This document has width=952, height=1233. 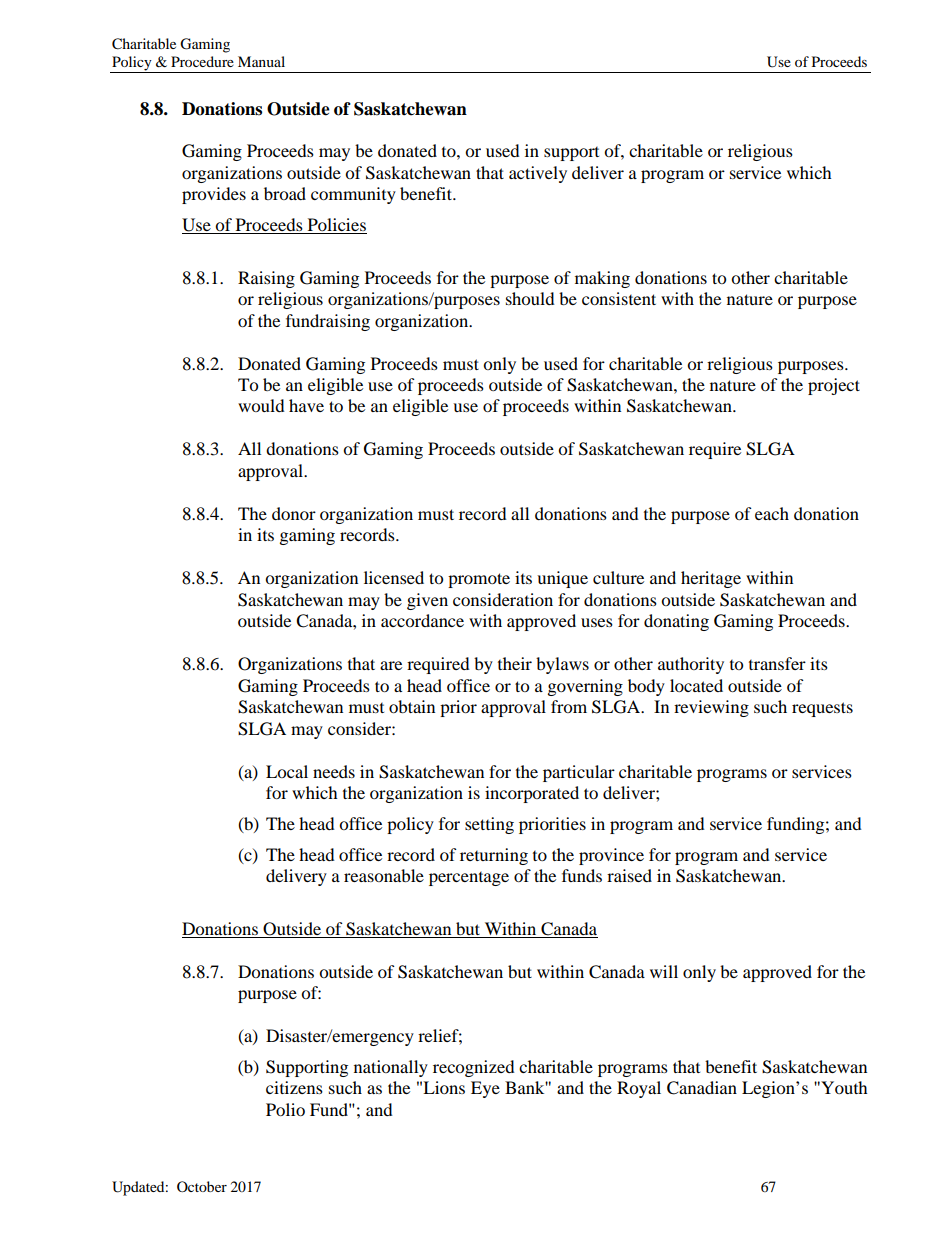 What do you see at coordinates (515, 663) in the document?
I see `their` at bounding box center [515, 663].
